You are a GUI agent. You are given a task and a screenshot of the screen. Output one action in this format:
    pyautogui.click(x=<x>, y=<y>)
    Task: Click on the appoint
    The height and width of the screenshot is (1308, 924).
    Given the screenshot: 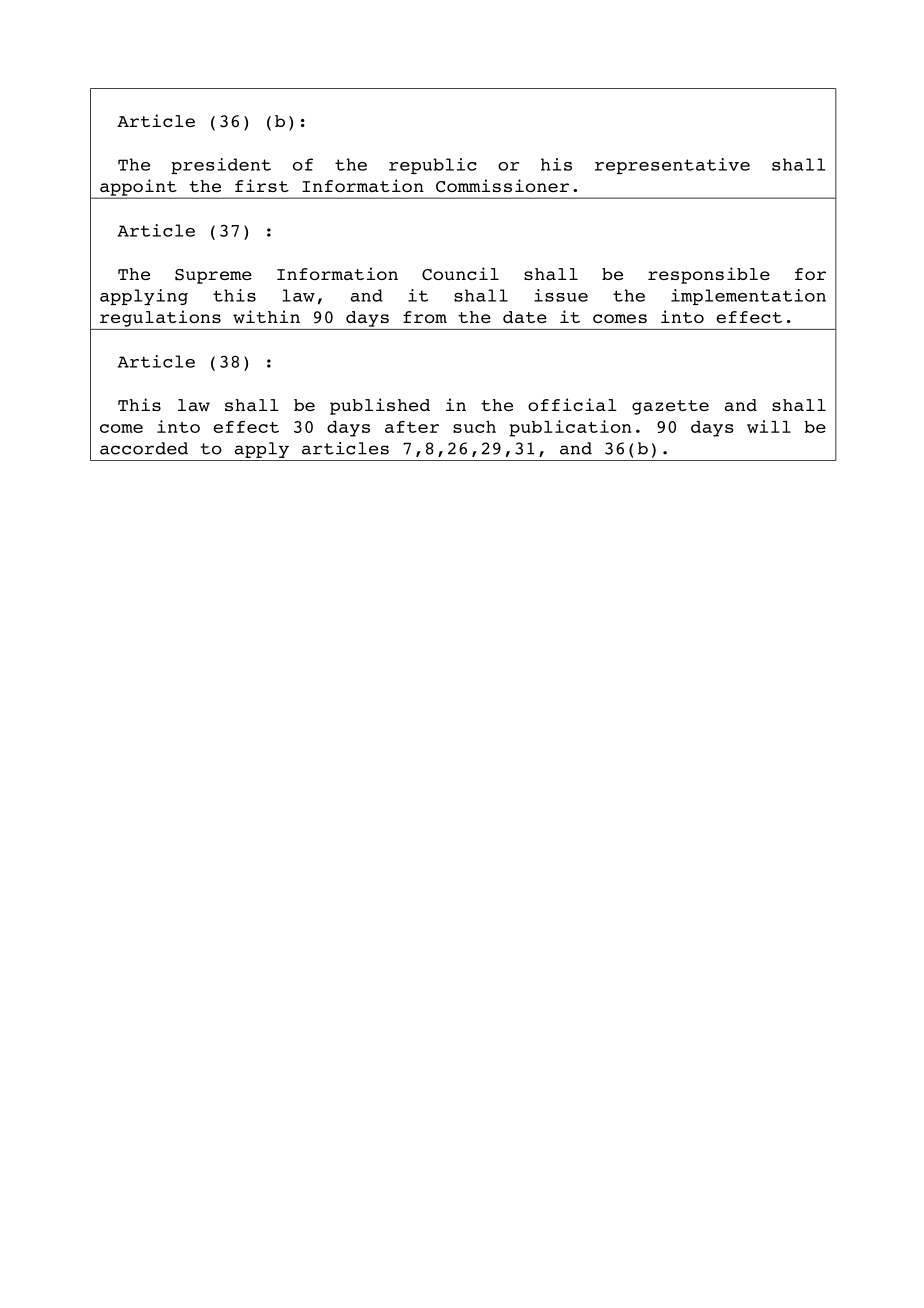 What is the action you would take?
    pyautogui.click(x=138, y=188)
